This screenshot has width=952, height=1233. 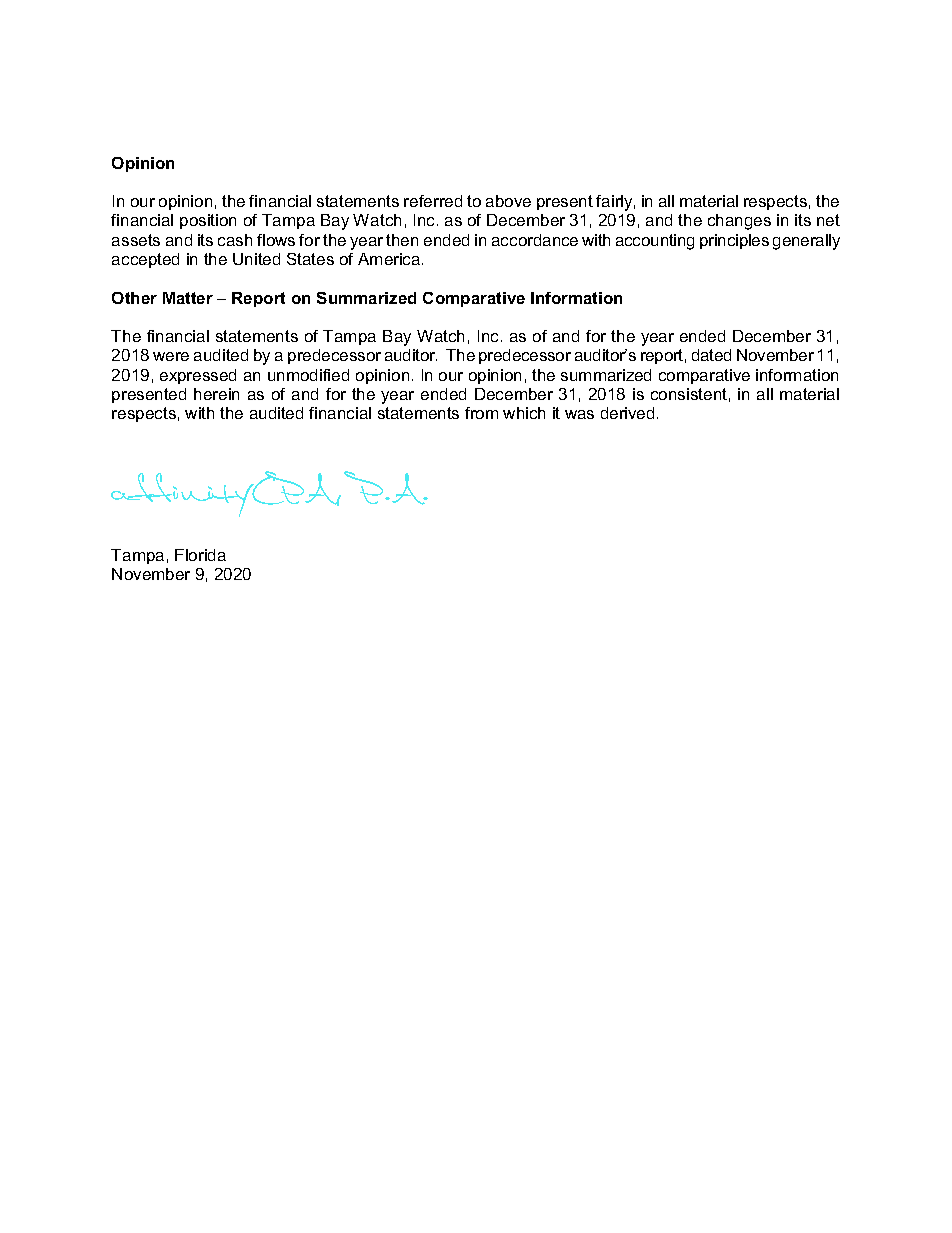 I want to click on from, so click(x=481, y=413).
